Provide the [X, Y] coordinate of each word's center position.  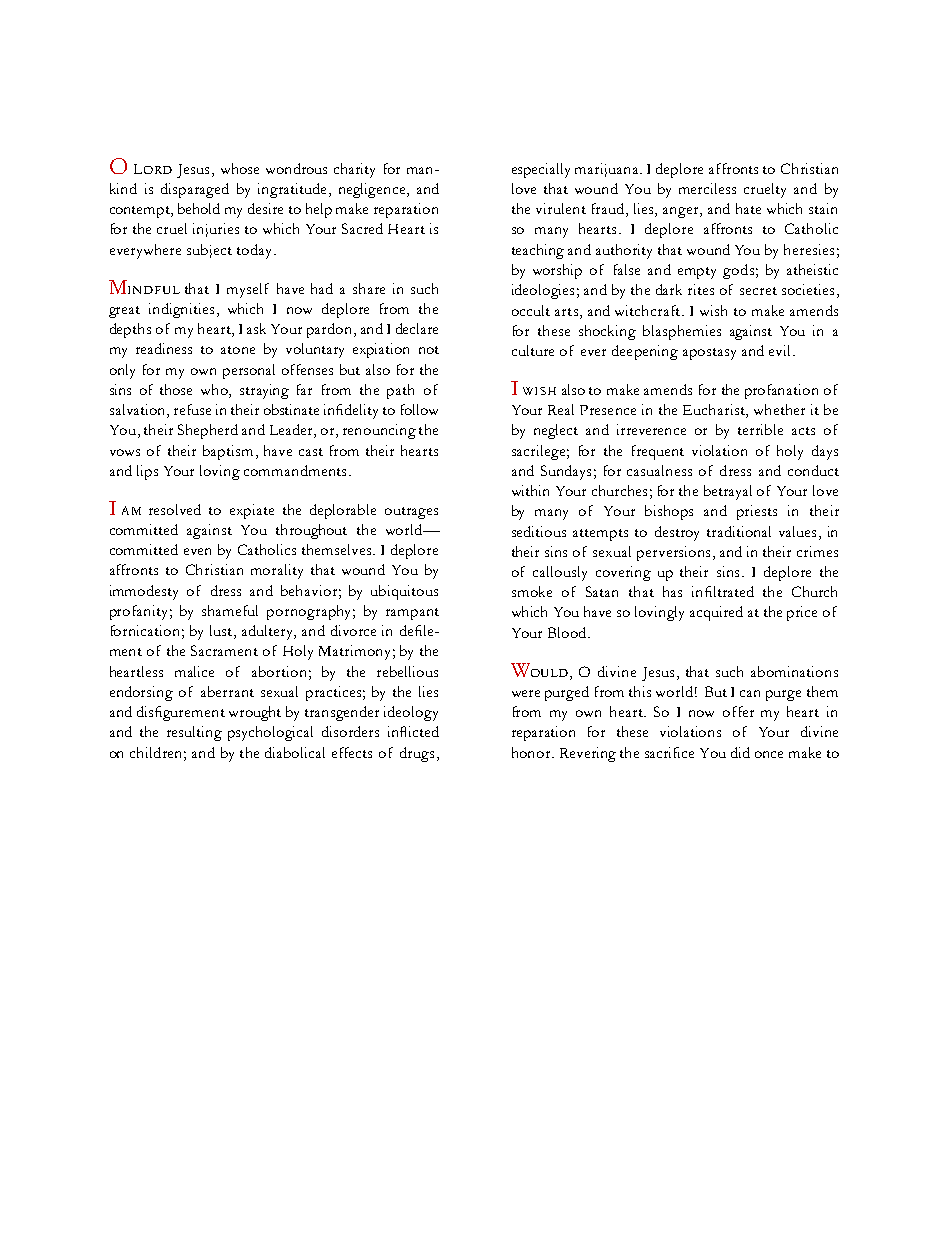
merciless [707, 188]
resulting [194, 733]
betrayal [728, 492]
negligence [372, 190]
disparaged [195, 190]
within [530, 490]
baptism [228, 452]
